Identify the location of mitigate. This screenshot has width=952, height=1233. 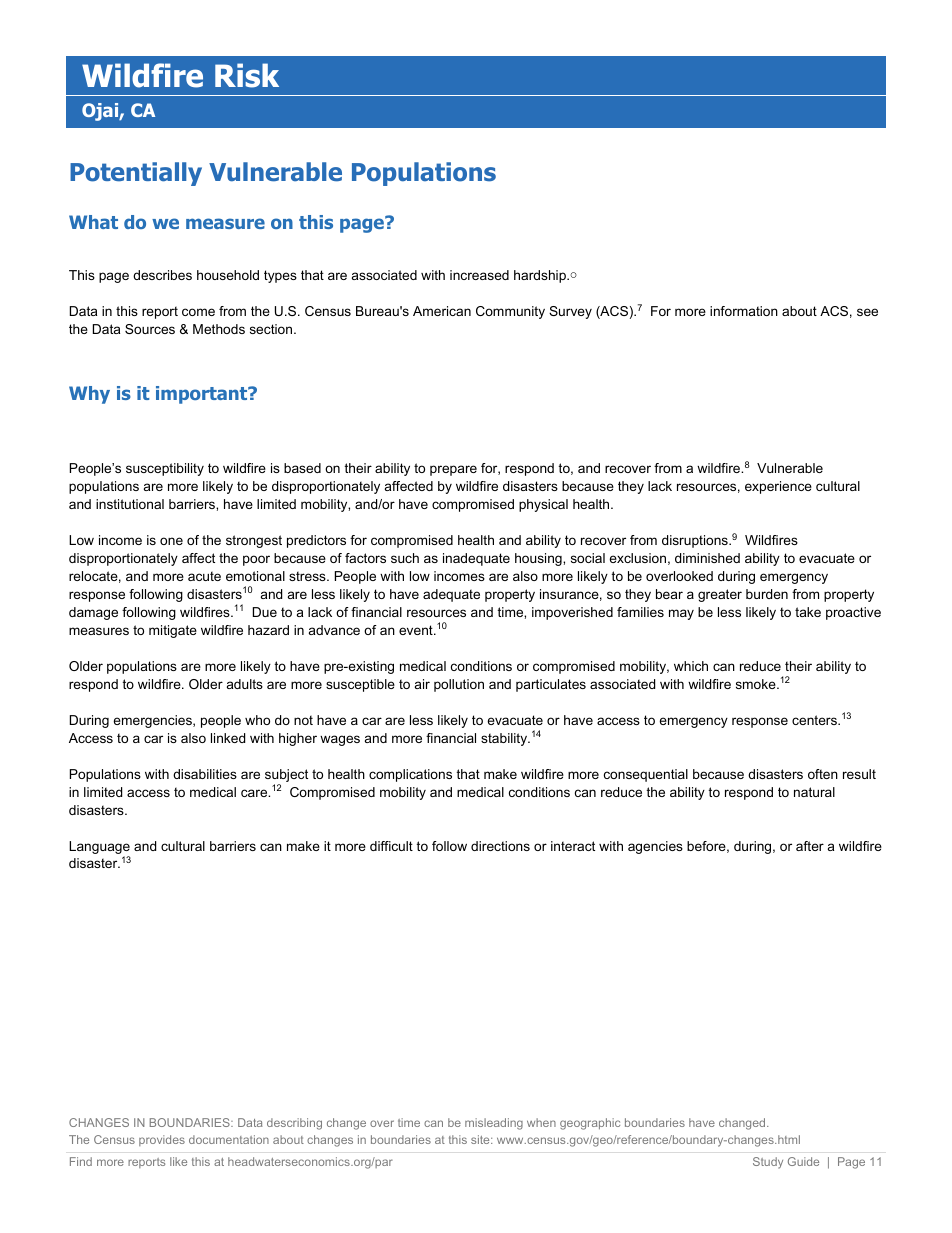
(173, 631).
